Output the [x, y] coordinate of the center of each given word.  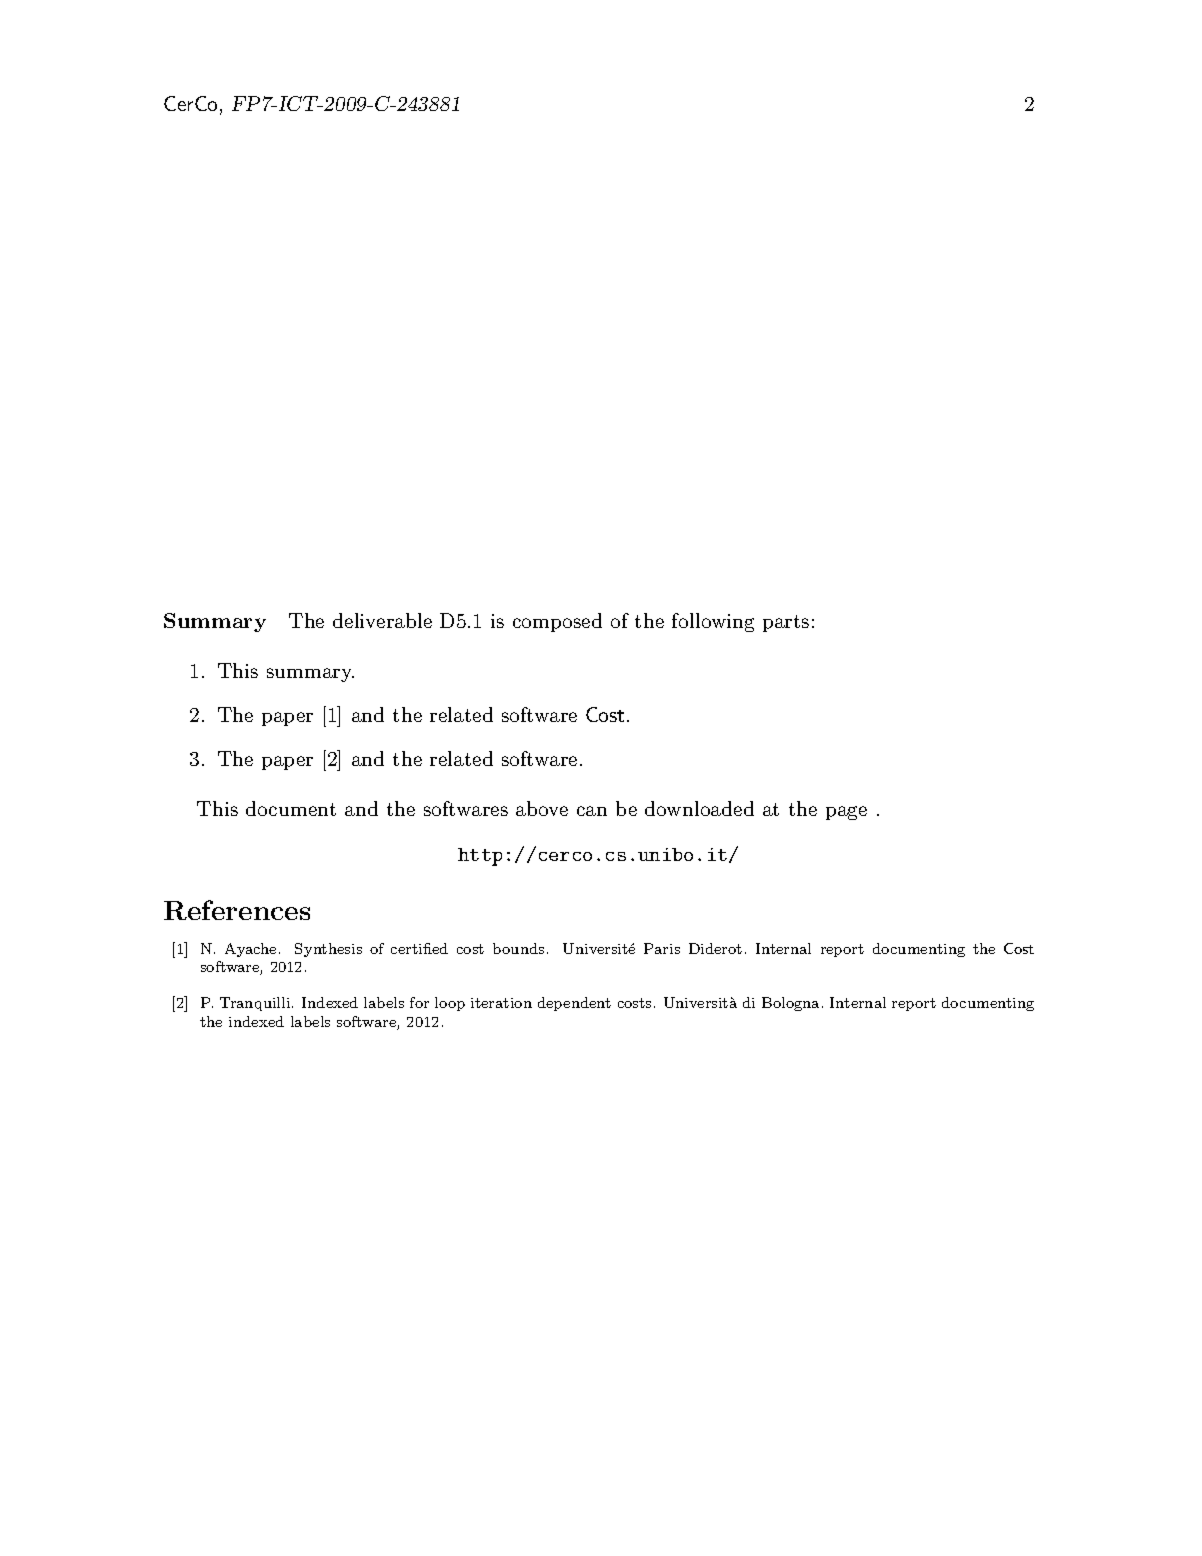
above [542, 808]
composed [557, 622]
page [846, 813]
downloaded [699, 808]
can [592, 811]
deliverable [382, 620]
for [419, 1002]
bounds [518, 948]
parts [786, 623]
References [237, 910]
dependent [574, 1004]
